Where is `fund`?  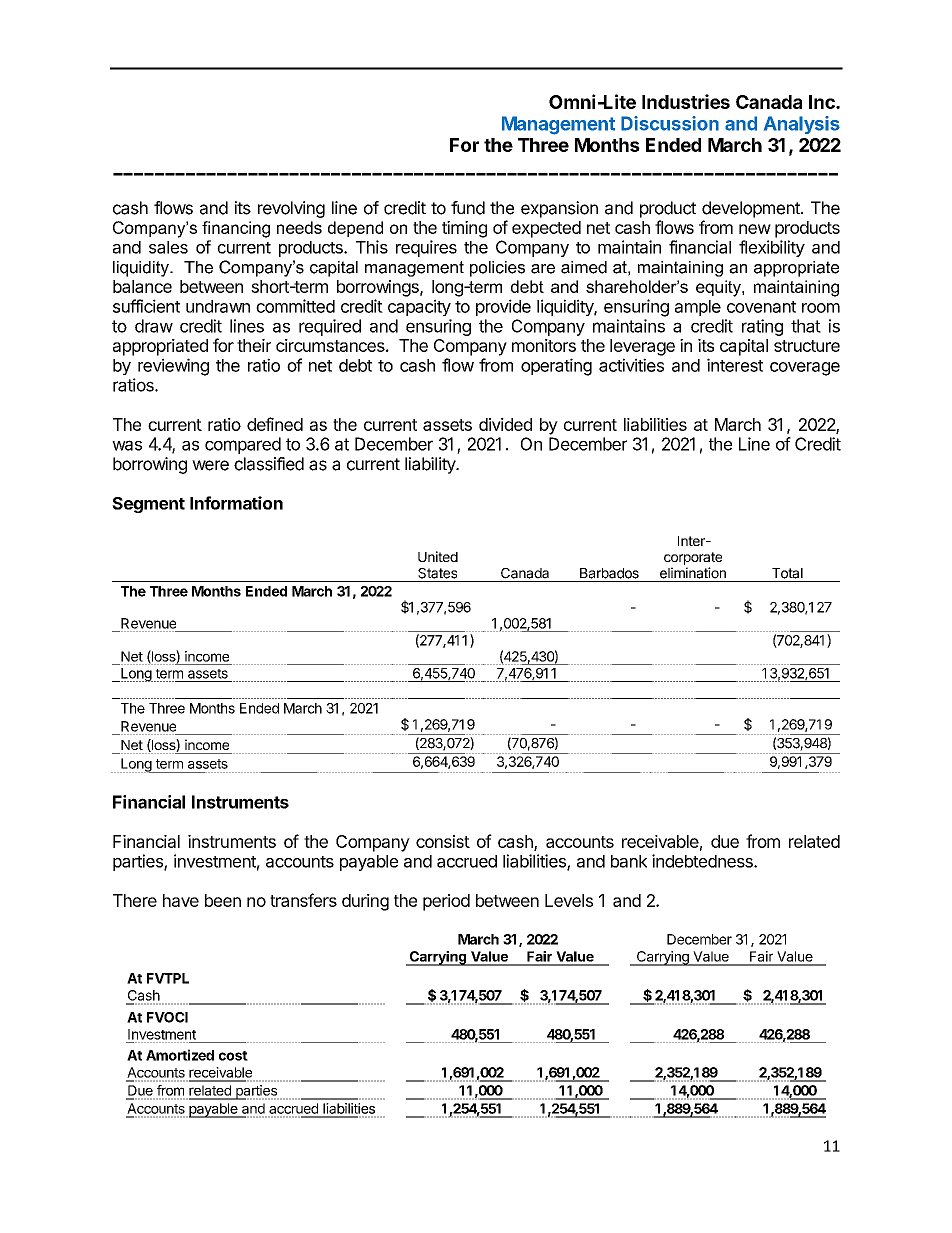
fund is located at coordinates (468, 208).
